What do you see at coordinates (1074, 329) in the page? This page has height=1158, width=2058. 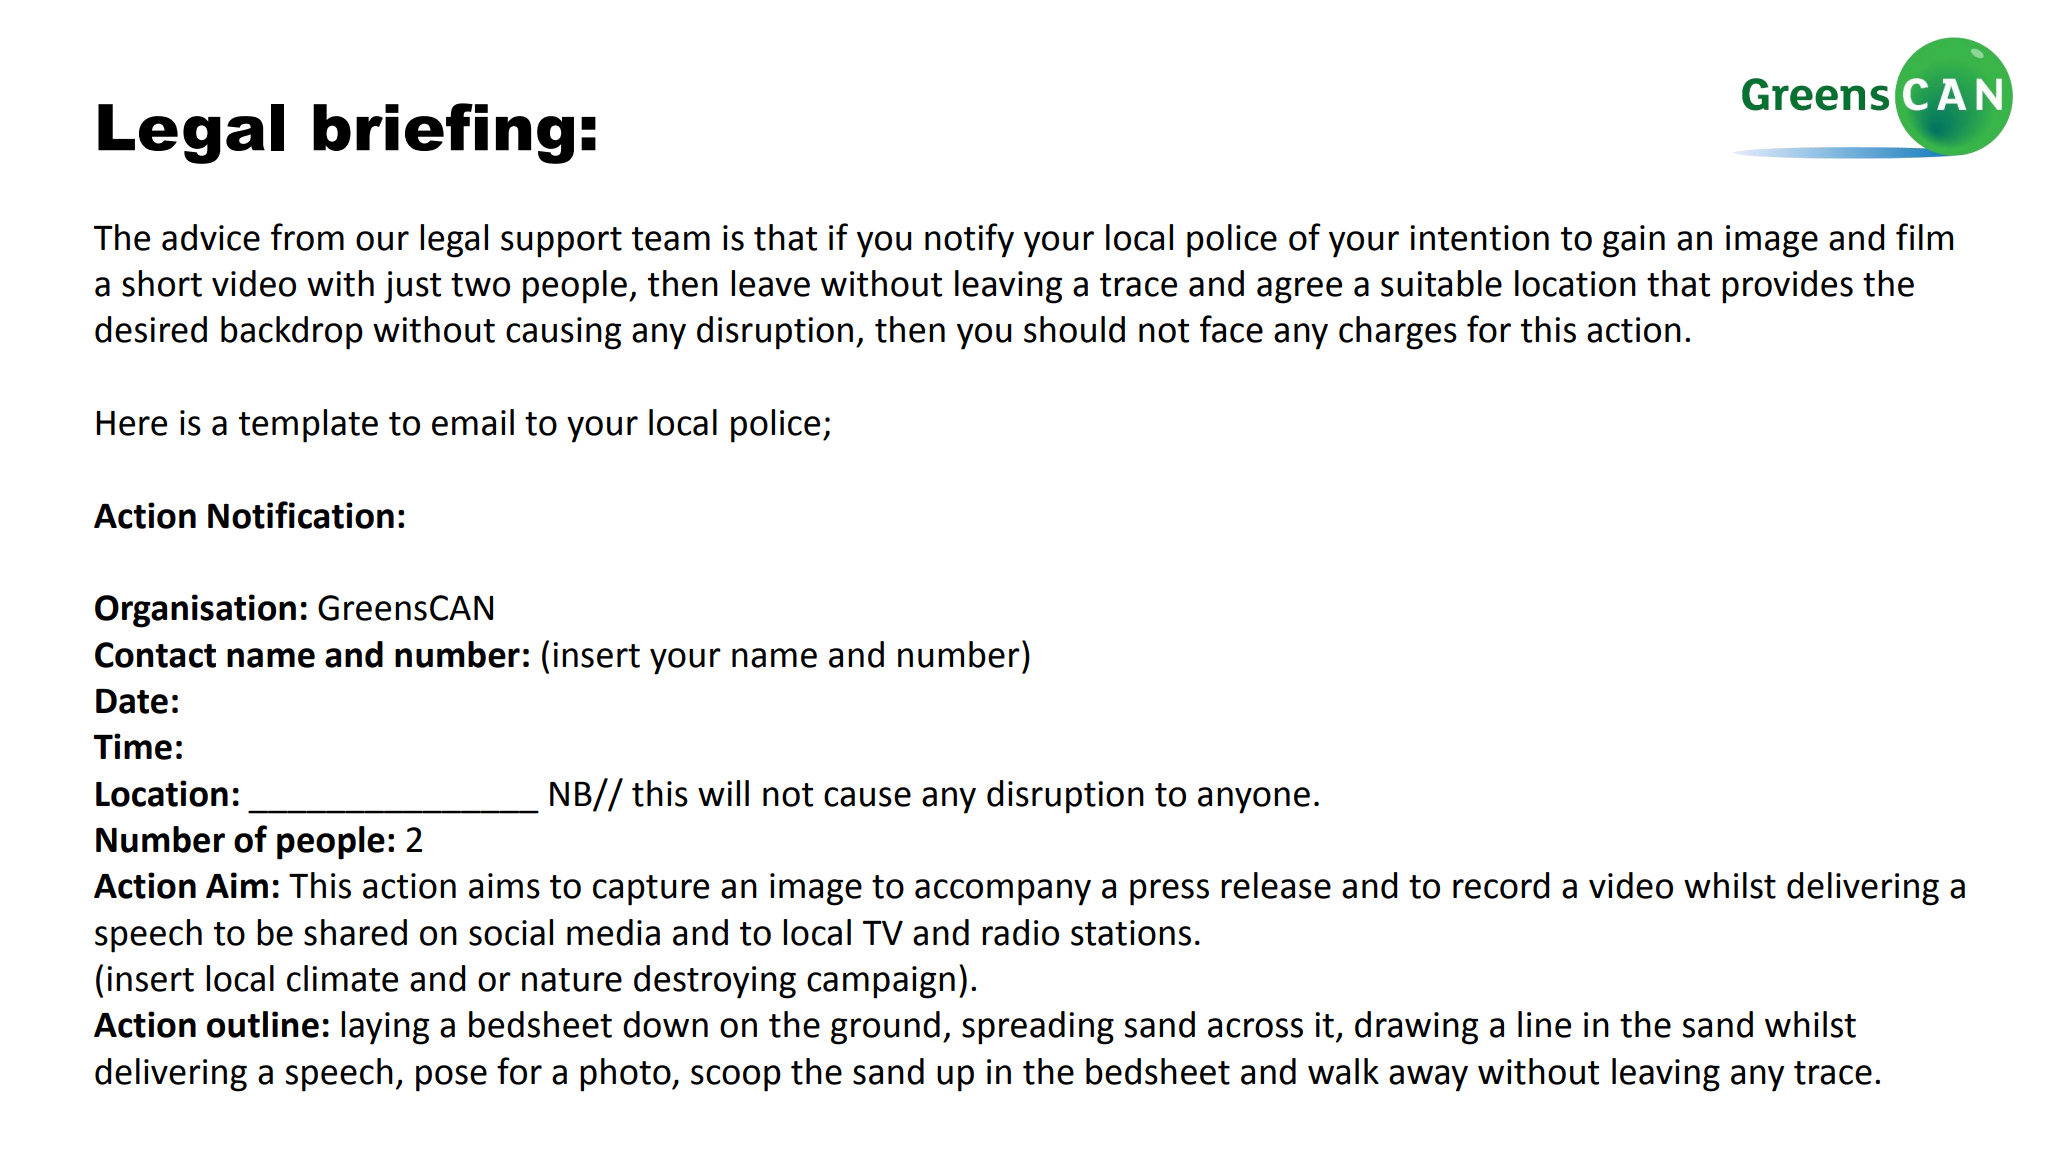 I see `should` at bounding box center [1074, 329].
